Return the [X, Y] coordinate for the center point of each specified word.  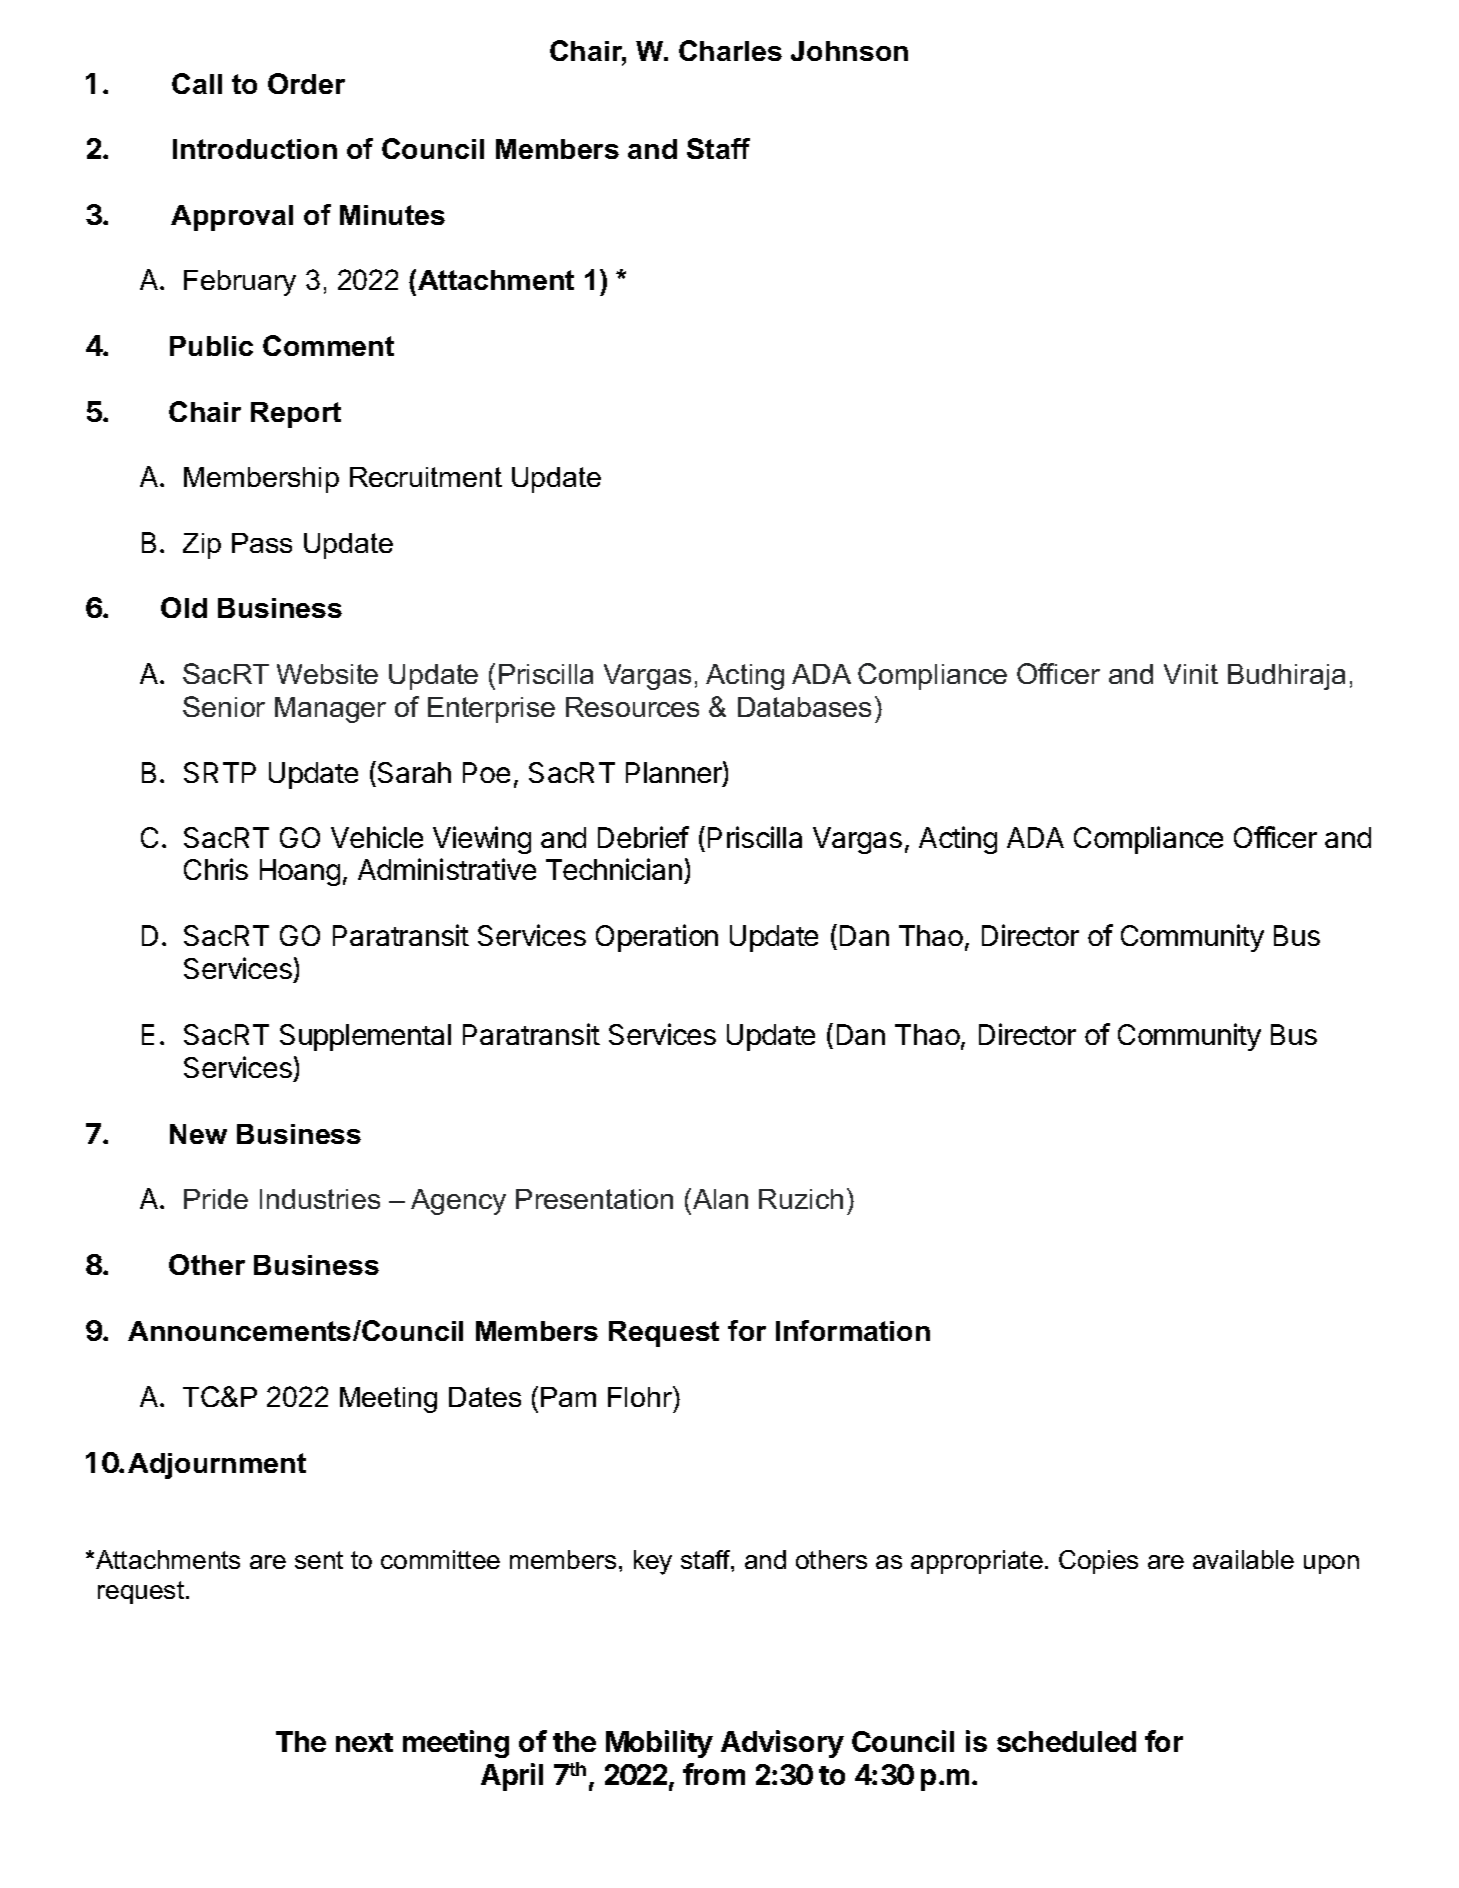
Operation [657, 938]
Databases [804, 707]
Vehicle [377, 837]
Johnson [849, 51]
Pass [262, 543]
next [364, 1742]
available [1243, 1559]
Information [853, 1330]
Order [306, 83]
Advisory [782, 1744]
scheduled [1066, 1741]
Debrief [643, 837]
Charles [730, 50]
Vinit [1191, 674]
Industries [320, 1199]
